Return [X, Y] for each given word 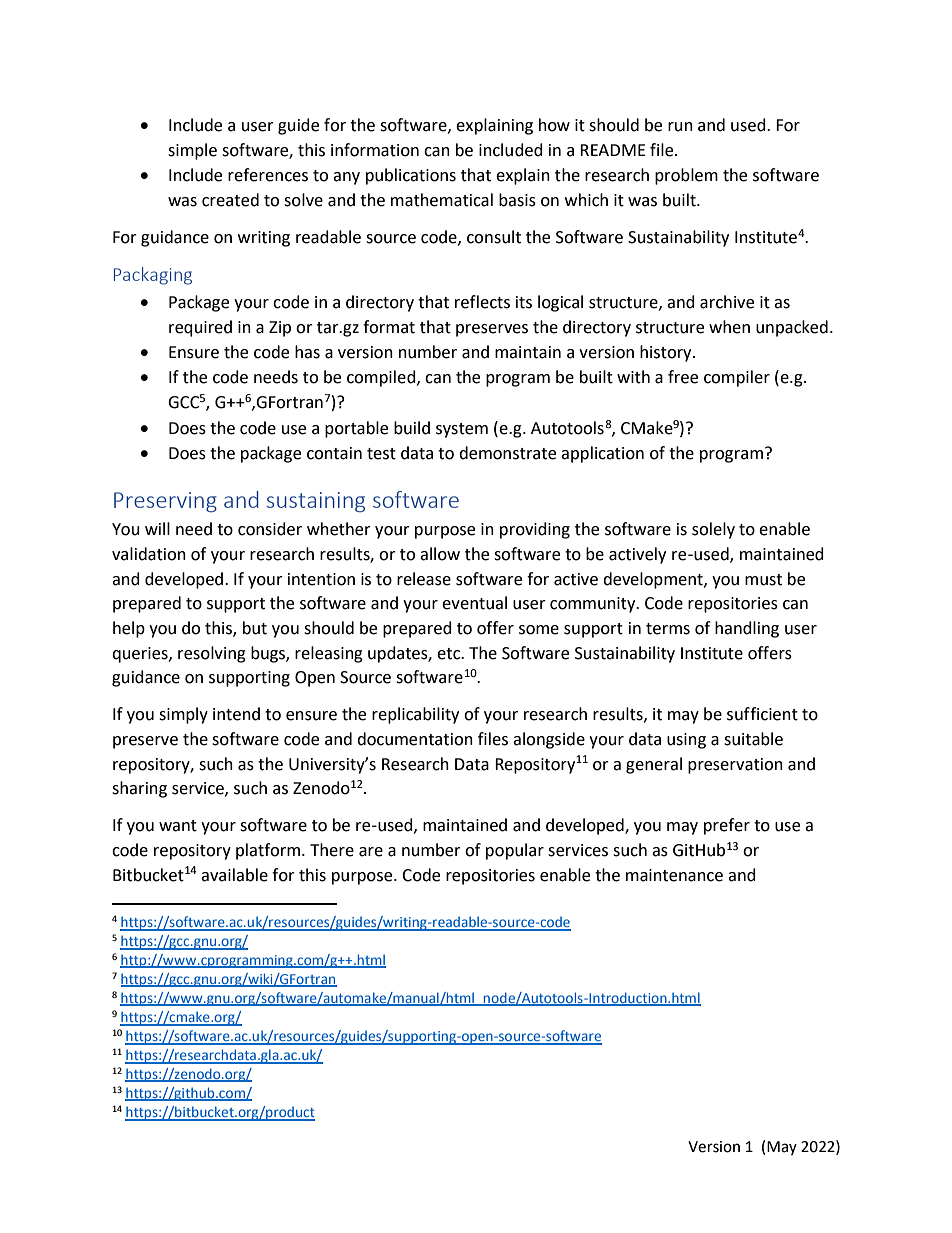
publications [411, 176]
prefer [727, 826]
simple [192, 151]
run [680, 127]
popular [515, 851]
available [234, 875]
